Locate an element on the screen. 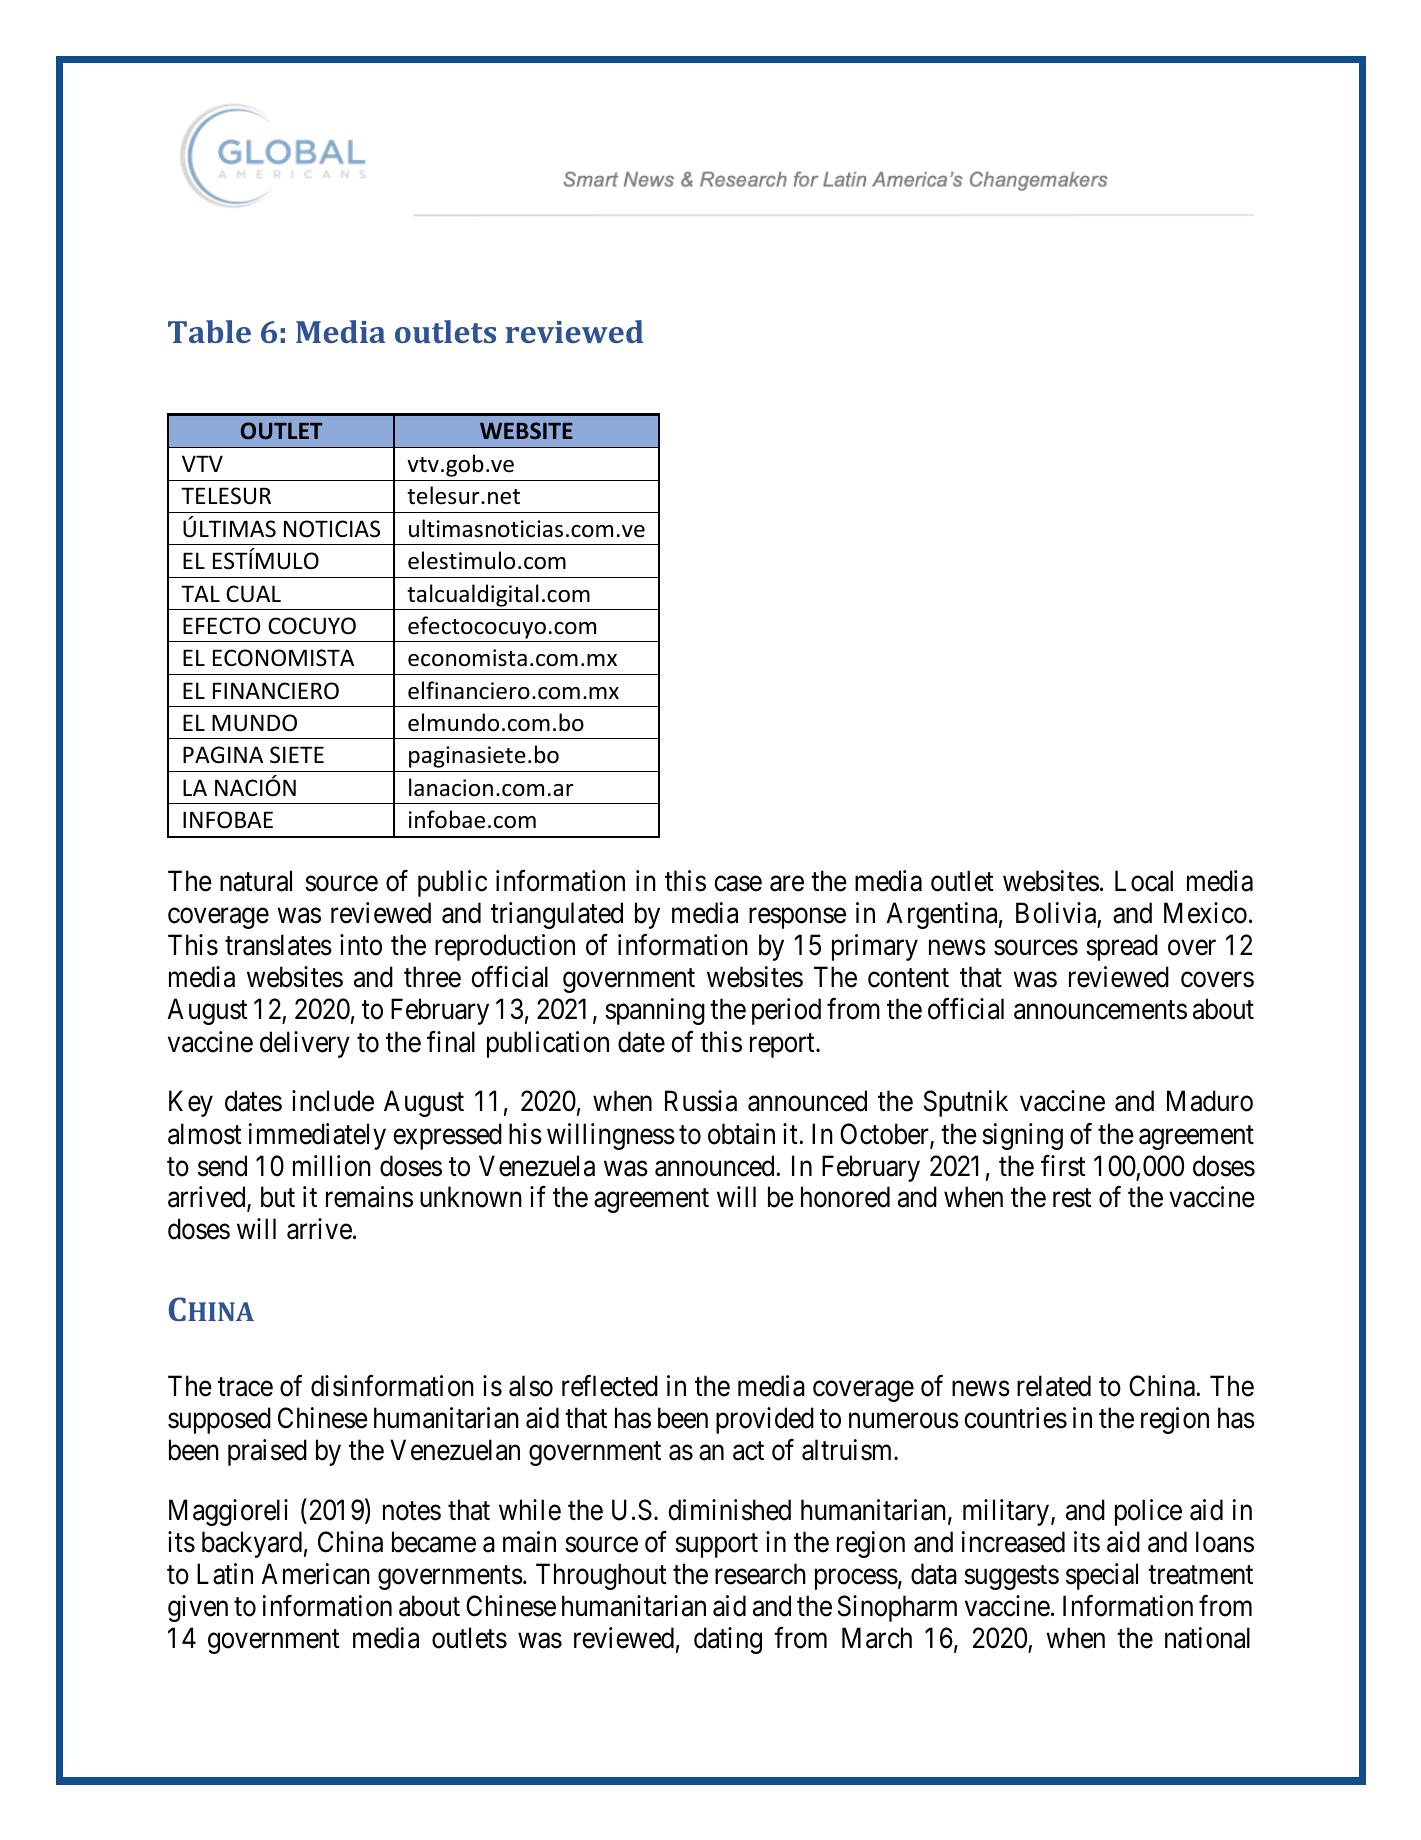 Image resolution: width=1421 pixels, height=1840 pixels. but is located at coordinates (278, 1197).
